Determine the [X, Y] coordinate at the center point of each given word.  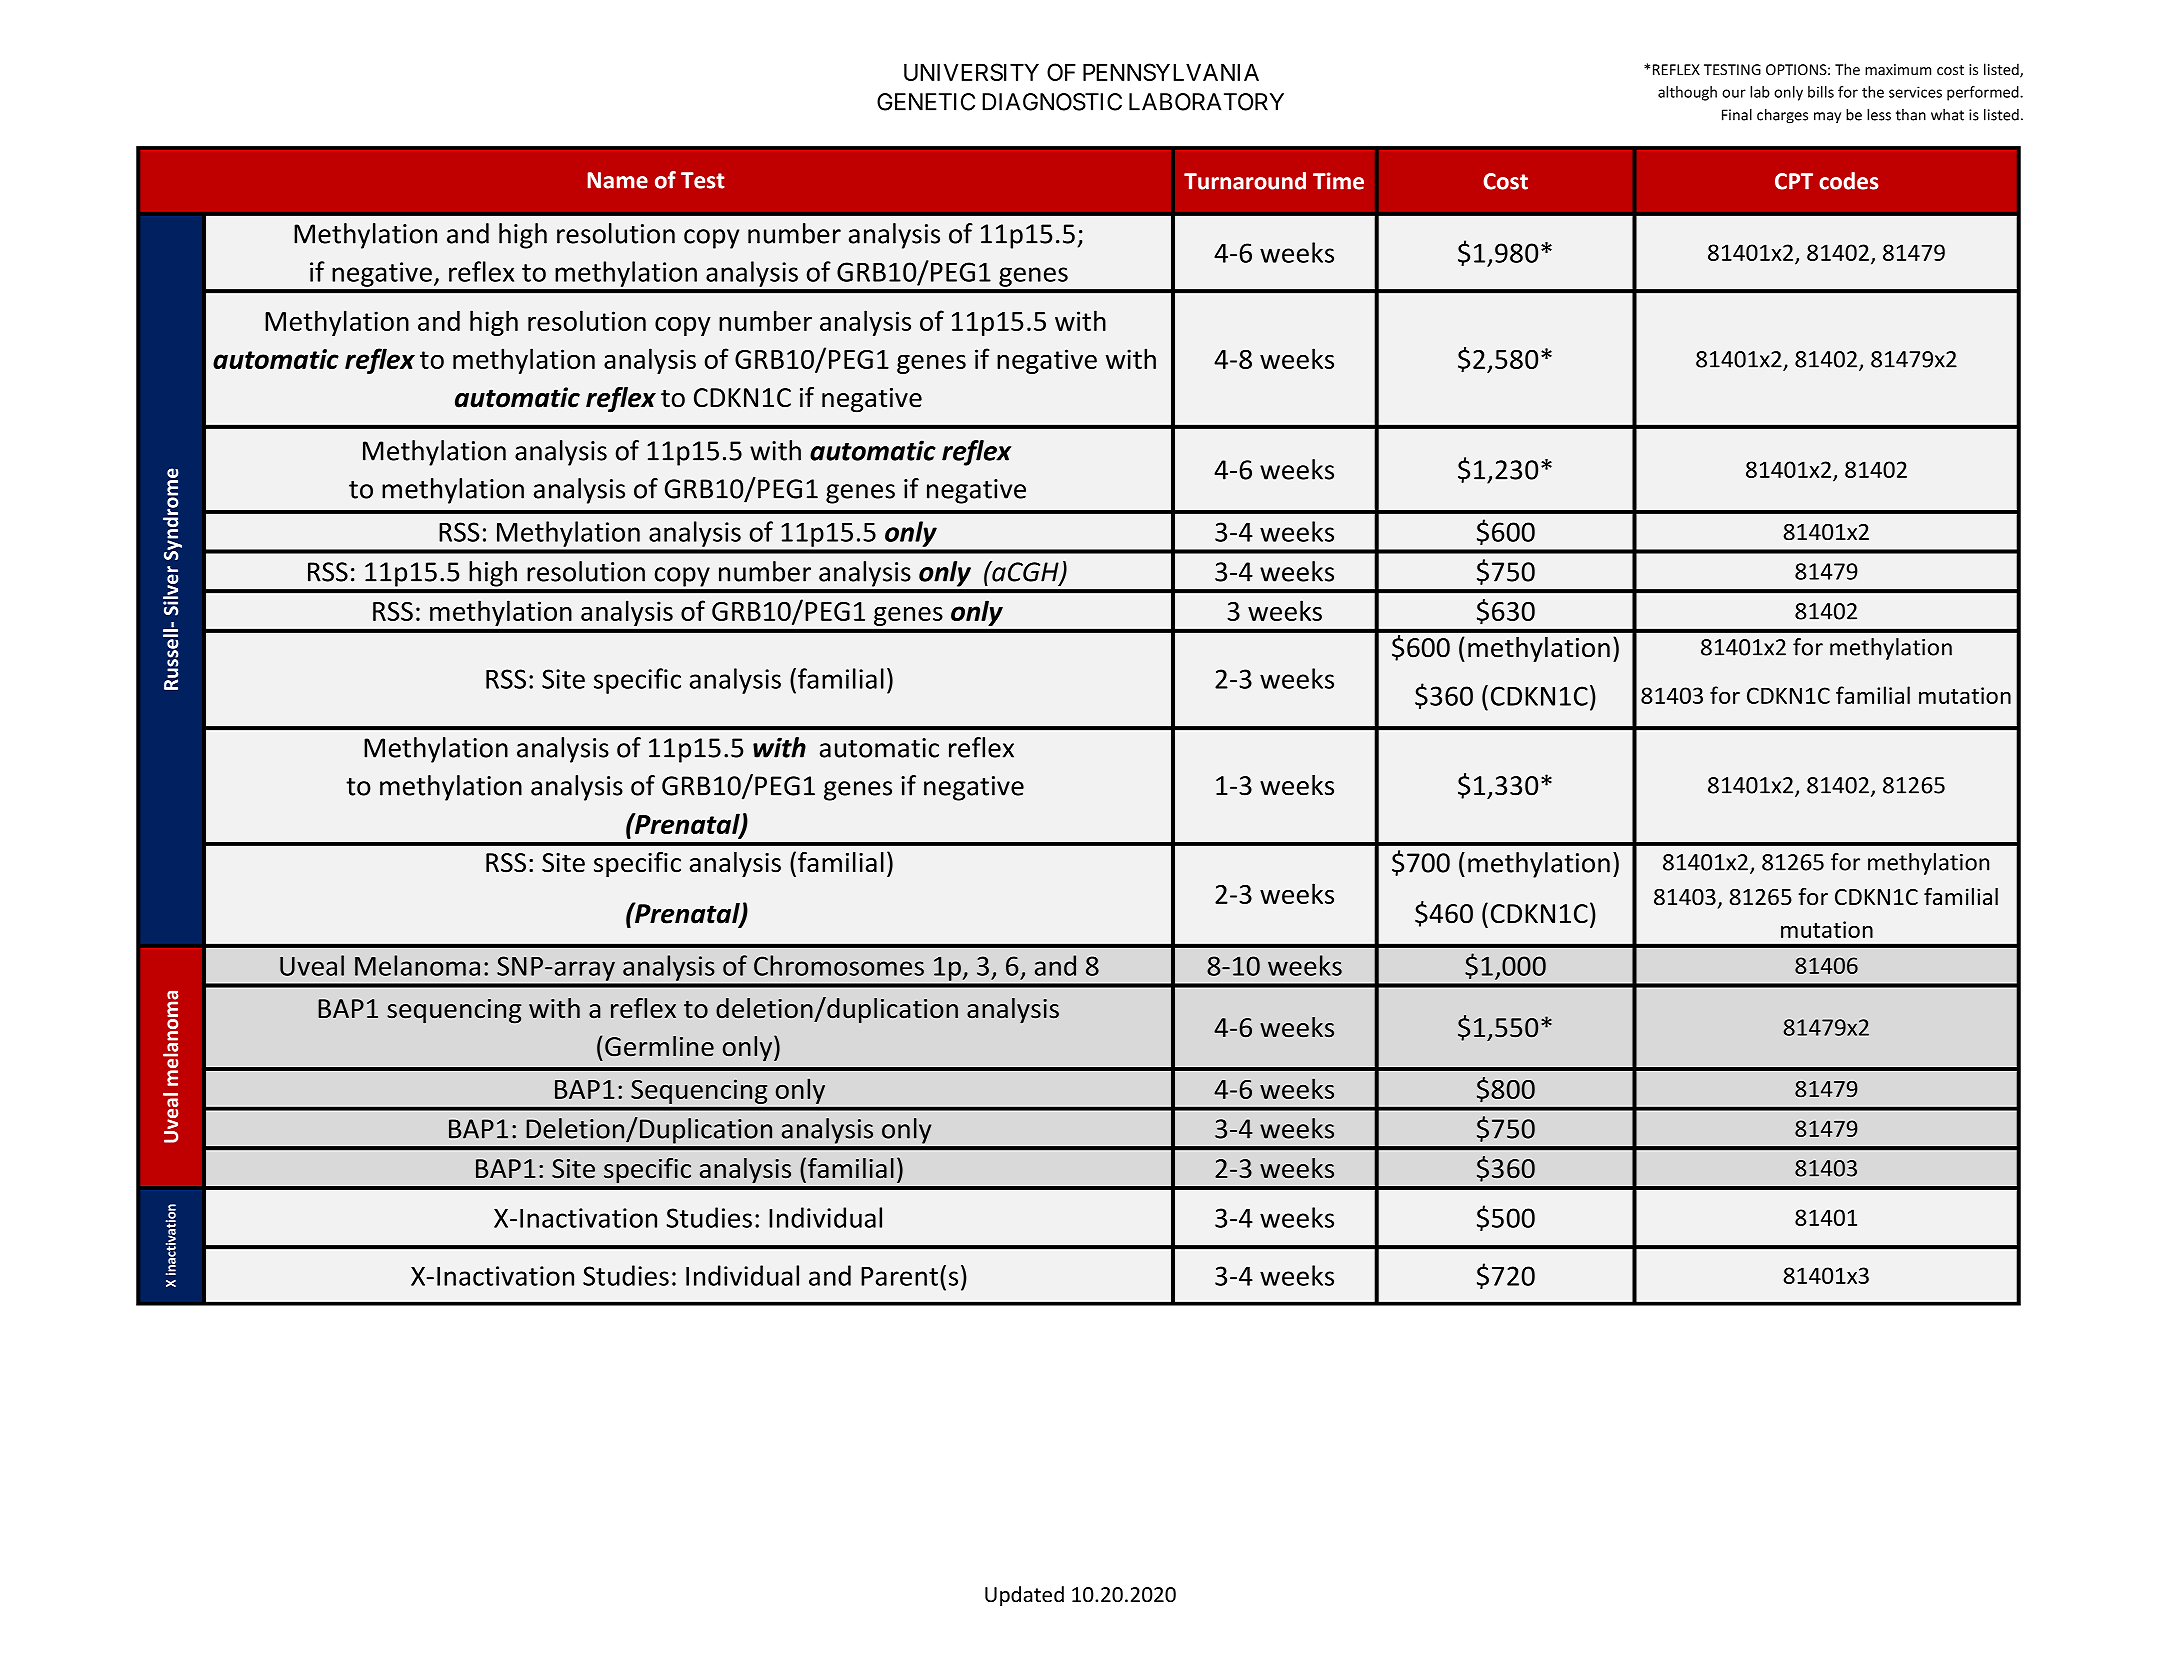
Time [1338, 181]
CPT [1794, 181]
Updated [1024, 1596]
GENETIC [926, 102]
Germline [659, 1046]
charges [1782, 116]
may [1827, 117]
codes [1849, 181]
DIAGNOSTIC [1052, 102]
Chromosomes [839, 965]
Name [617, 180]
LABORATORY [1206, 102]
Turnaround [1245, 181]
